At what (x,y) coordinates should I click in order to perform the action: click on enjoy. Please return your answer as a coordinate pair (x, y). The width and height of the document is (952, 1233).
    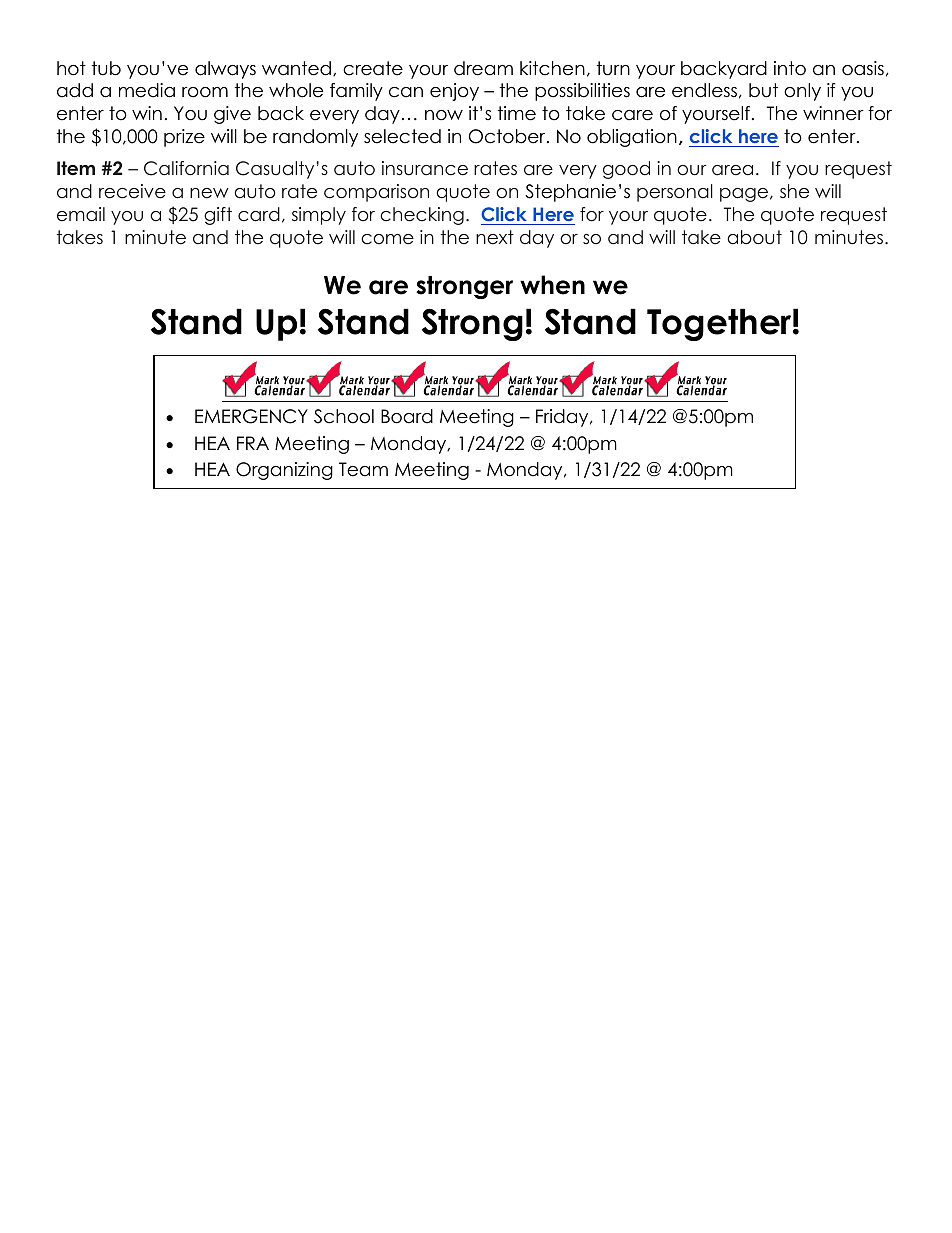
    Looking at the image, I should click on (454, 92).
